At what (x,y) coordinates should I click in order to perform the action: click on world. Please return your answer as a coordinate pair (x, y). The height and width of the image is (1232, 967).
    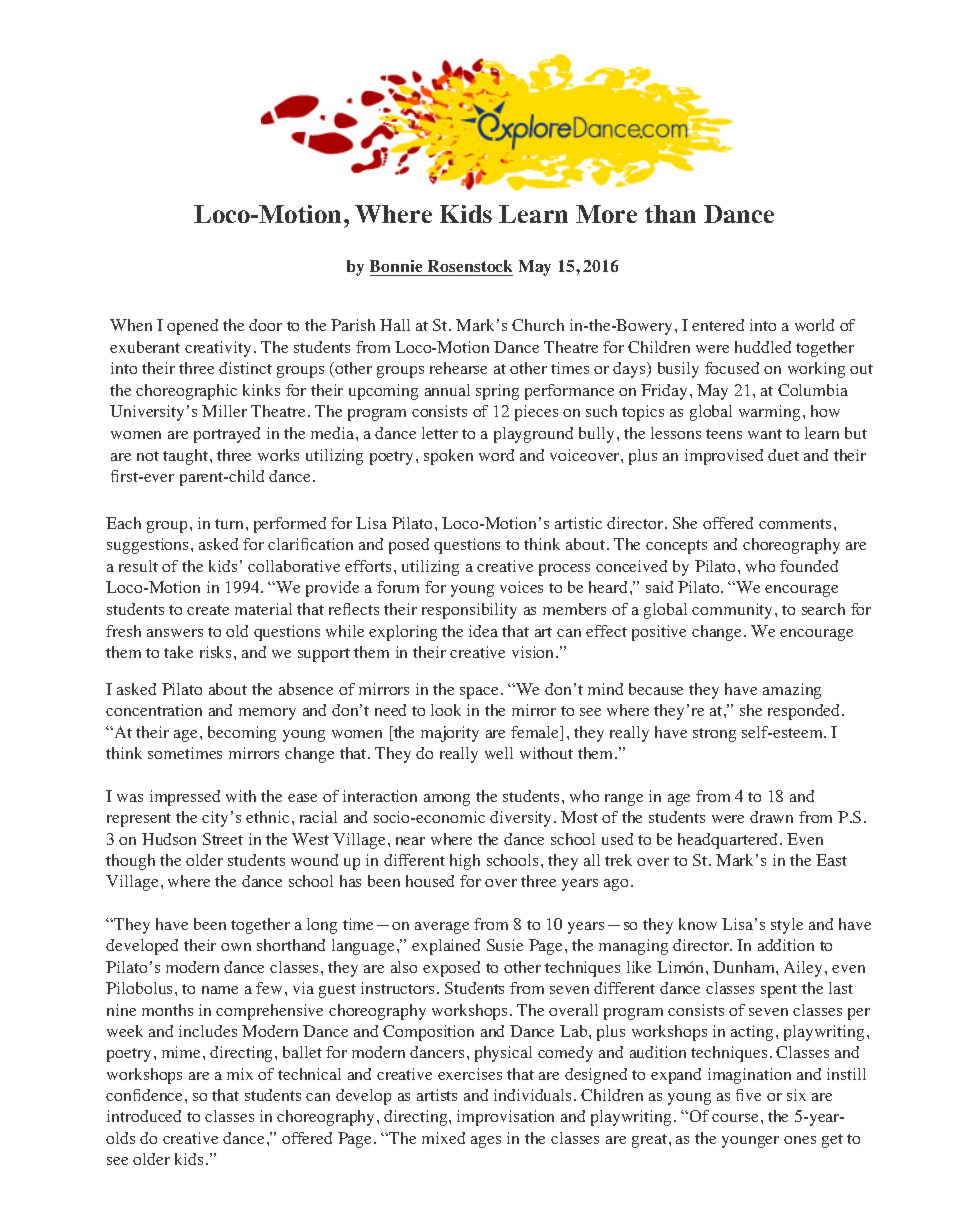
    Looking at the image, I should click on (814, 325).
